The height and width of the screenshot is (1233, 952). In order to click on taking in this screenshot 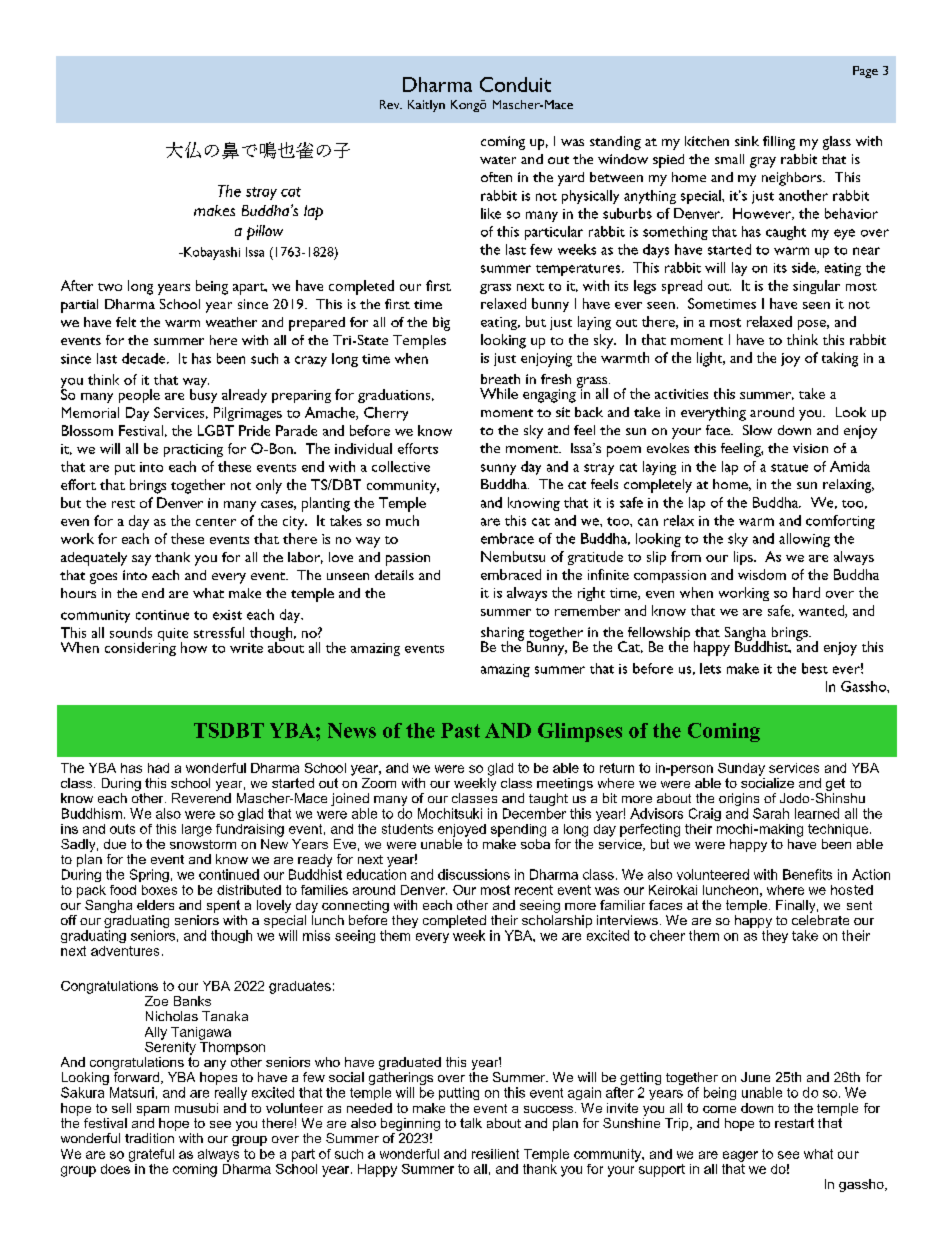, I will do `click(840, 359)`.
